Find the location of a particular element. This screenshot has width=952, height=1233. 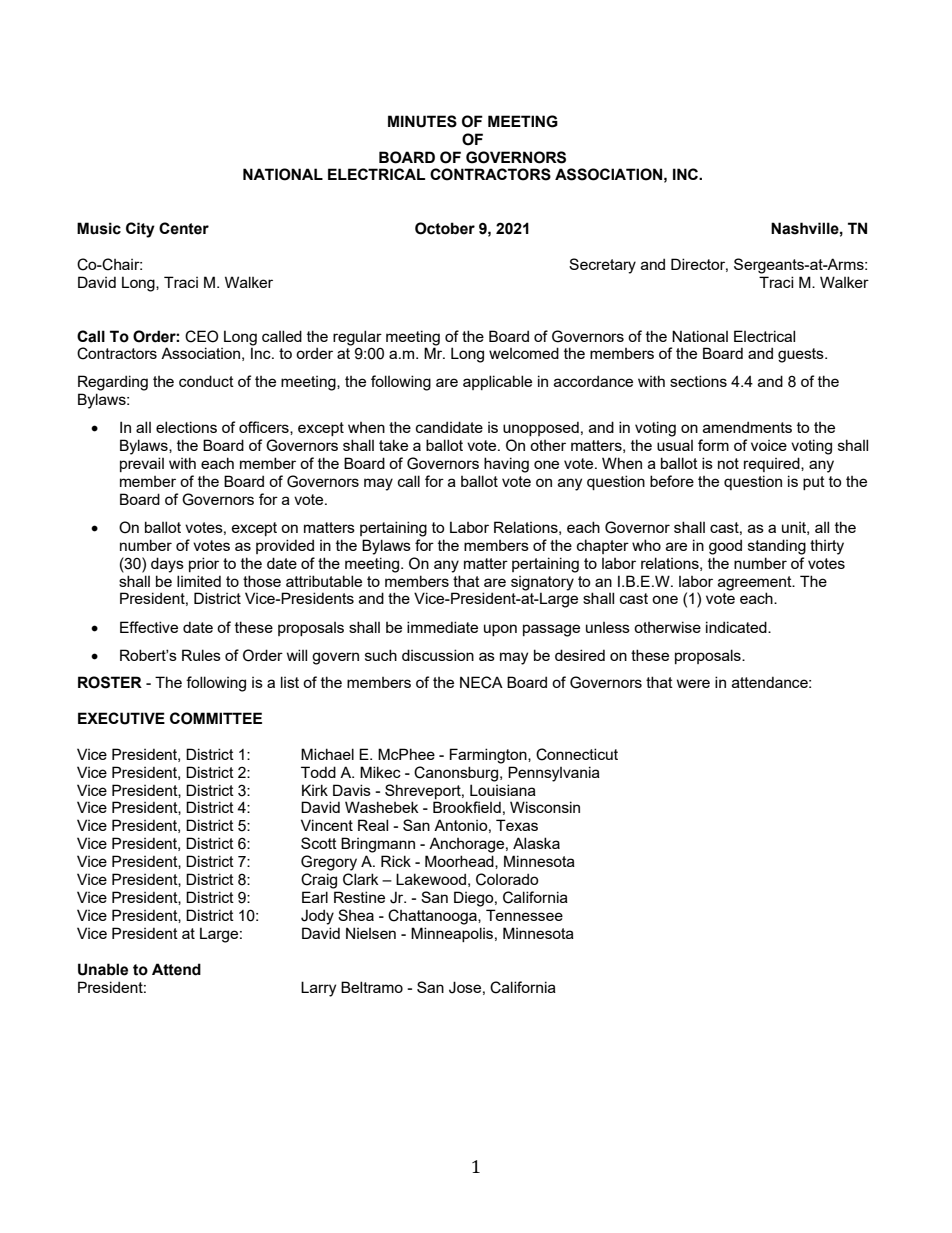

discussion is located at coordinates (438, 655).
